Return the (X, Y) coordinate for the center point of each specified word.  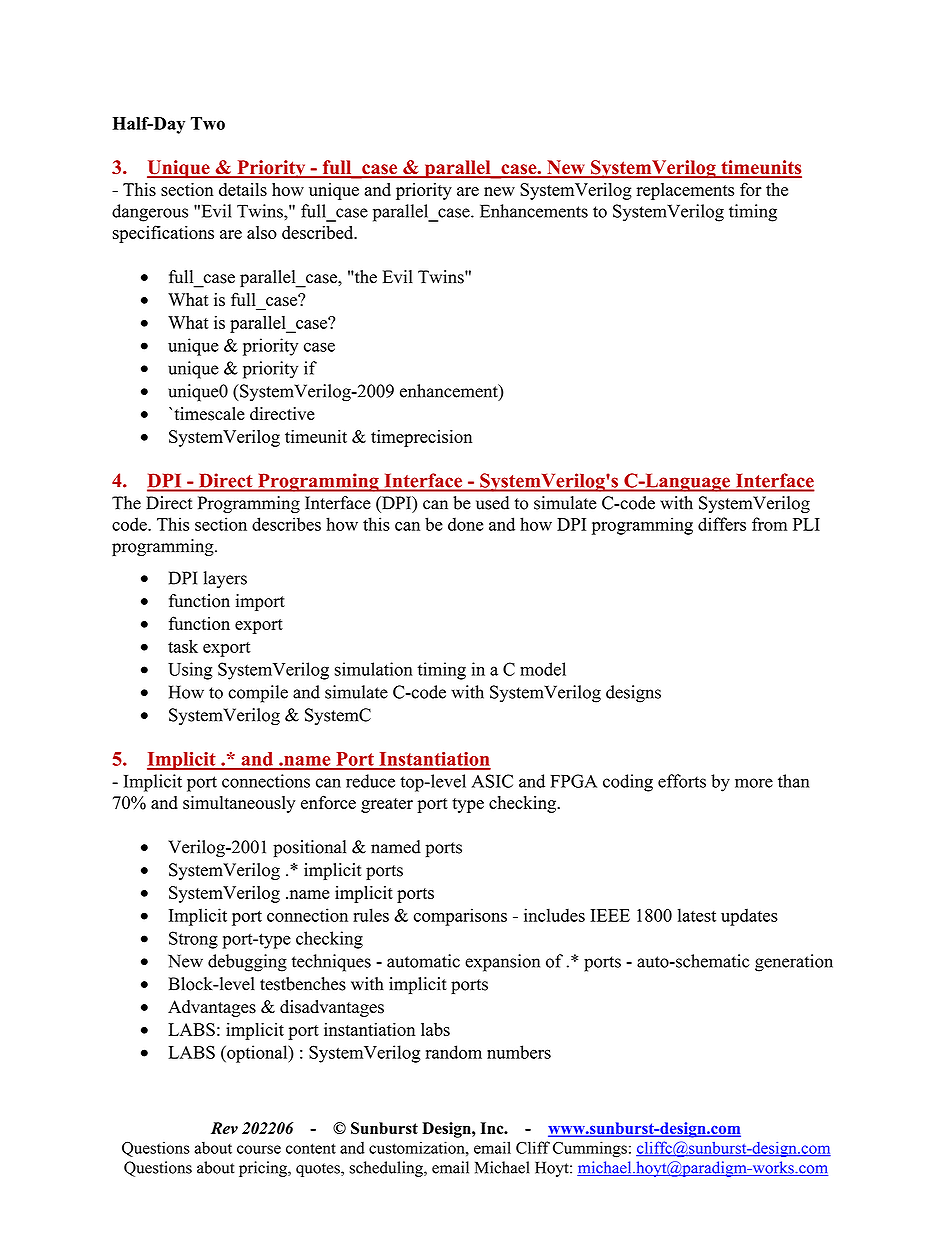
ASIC (492, 781)
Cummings (590, 1149)
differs (722, 524)
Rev (224, 1128)
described (319, 232)
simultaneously (239, 804)
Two (207, 123)
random (454, 1052)
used (492, 503)
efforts (682, 781)
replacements (685, 191)
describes (286, 524)
